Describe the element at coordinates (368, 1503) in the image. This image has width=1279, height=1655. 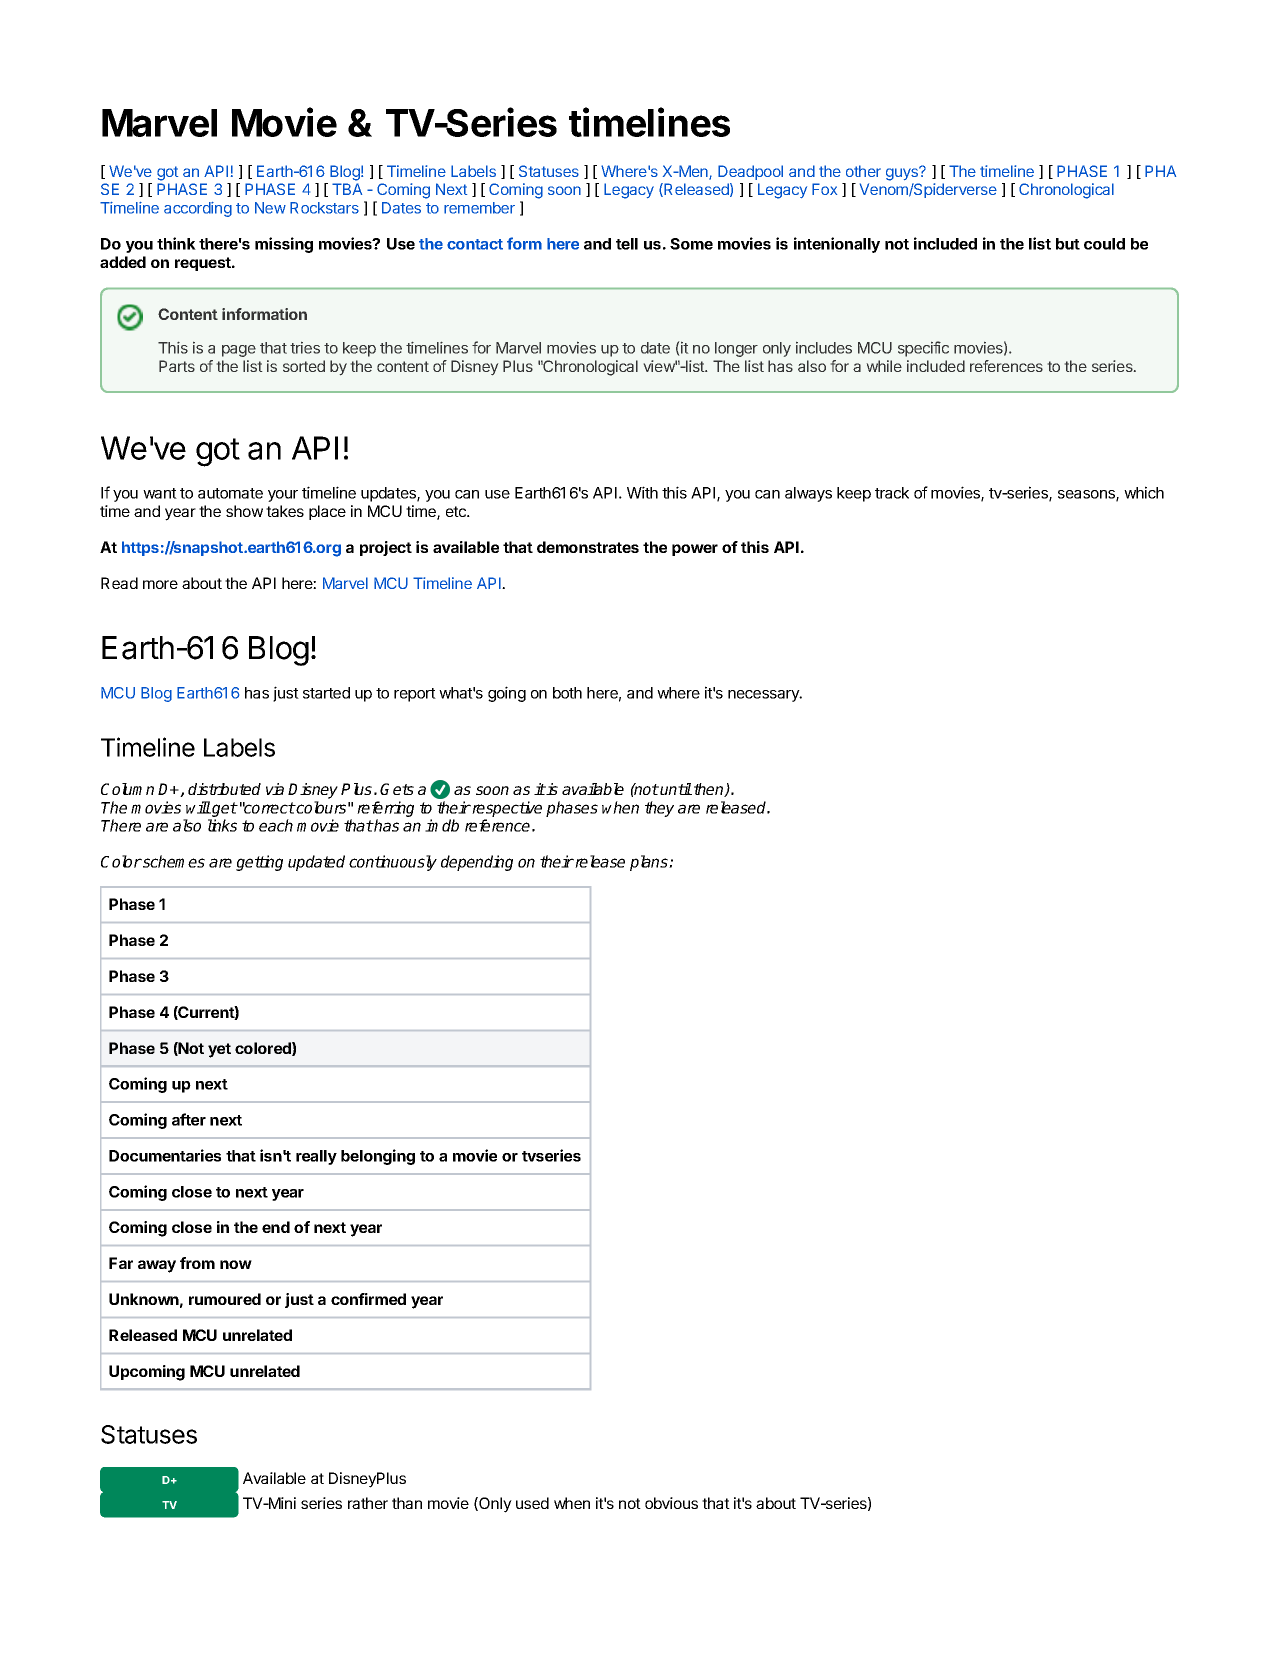
I see `rather` at that location.
